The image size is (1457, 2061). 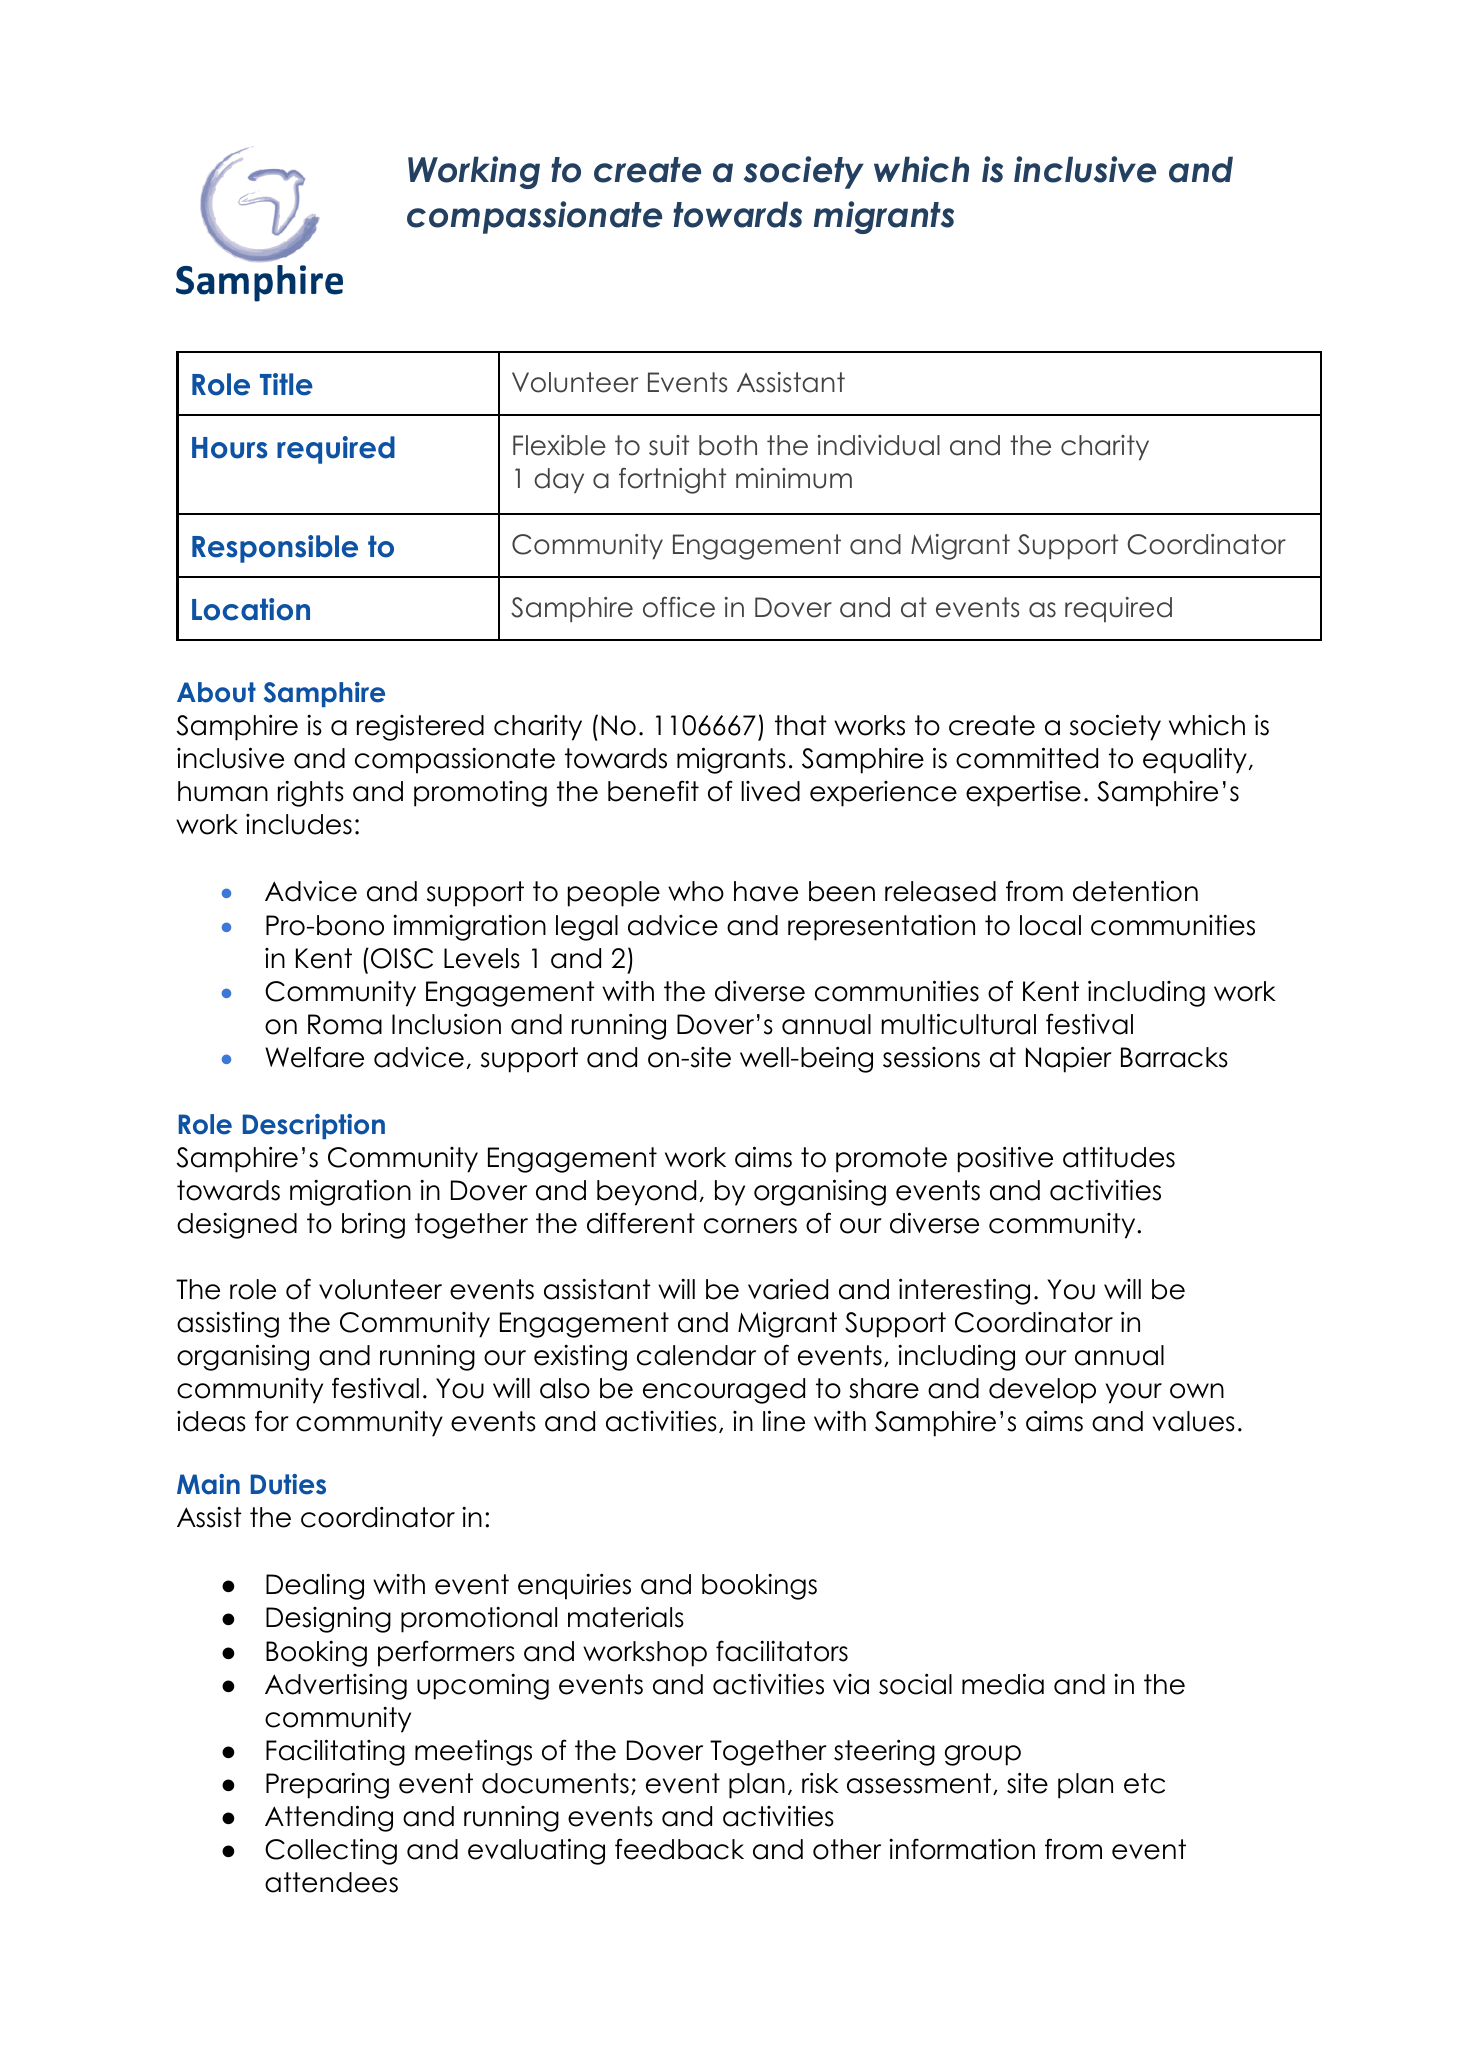 I want to click on rights, so click(x=311, y=794).
